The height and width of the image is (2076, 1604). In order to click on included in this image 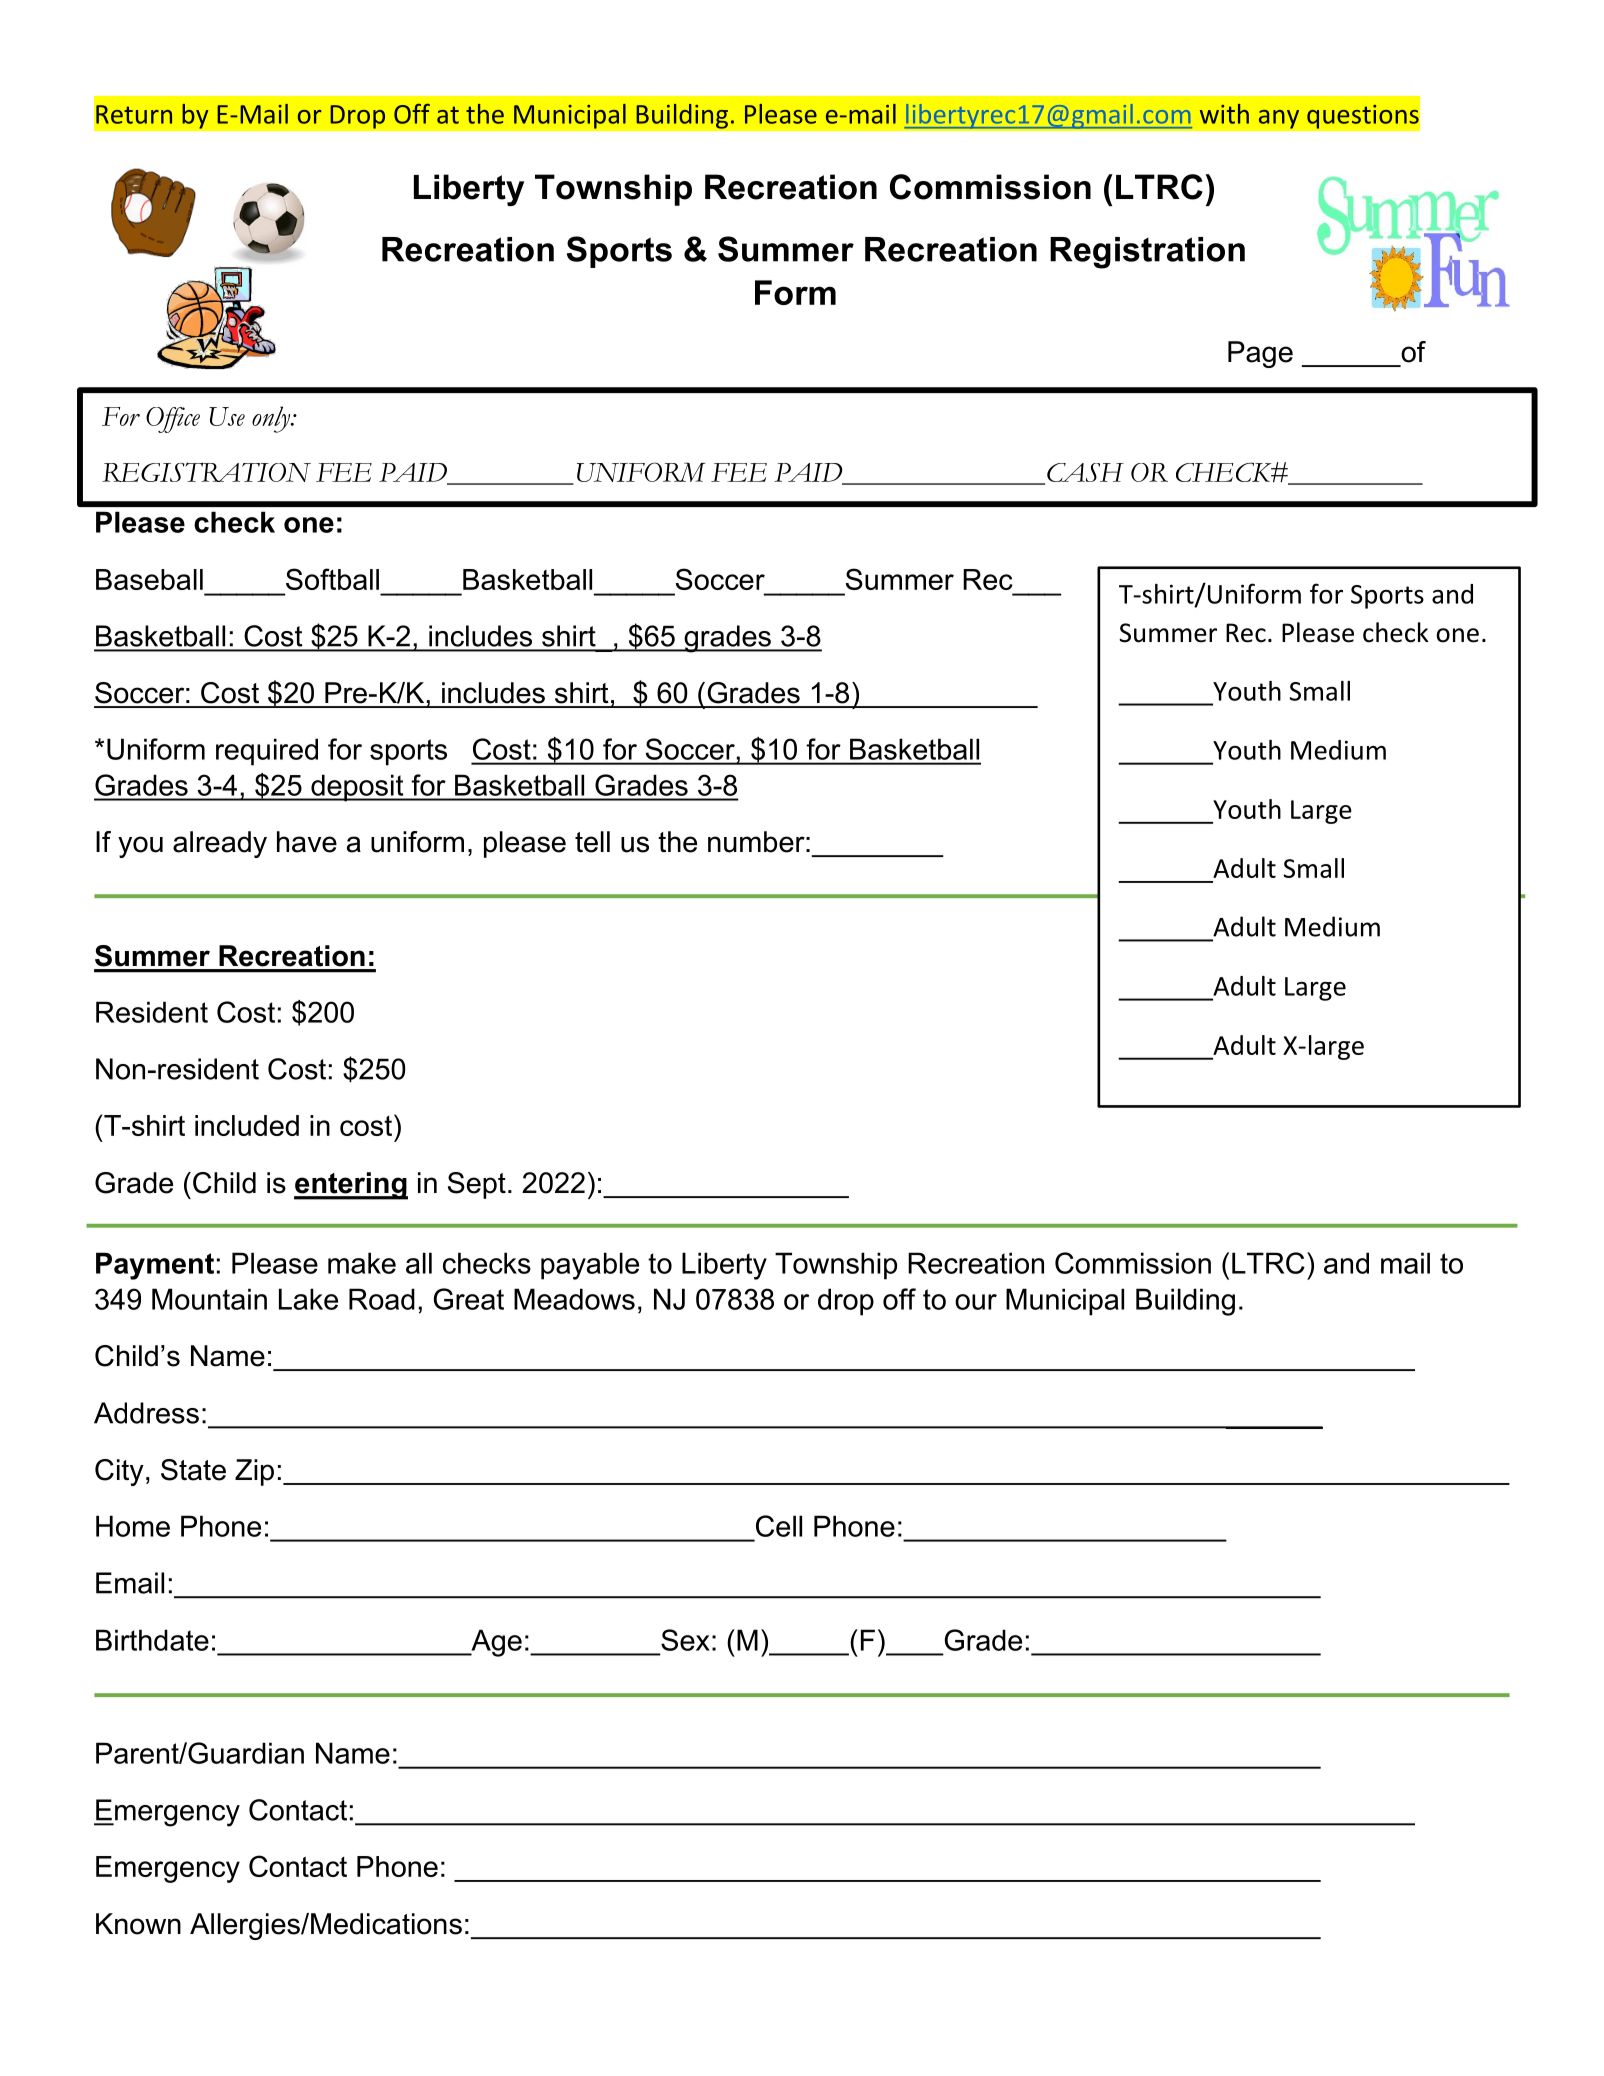, I will do `click(247, 1125)`.
